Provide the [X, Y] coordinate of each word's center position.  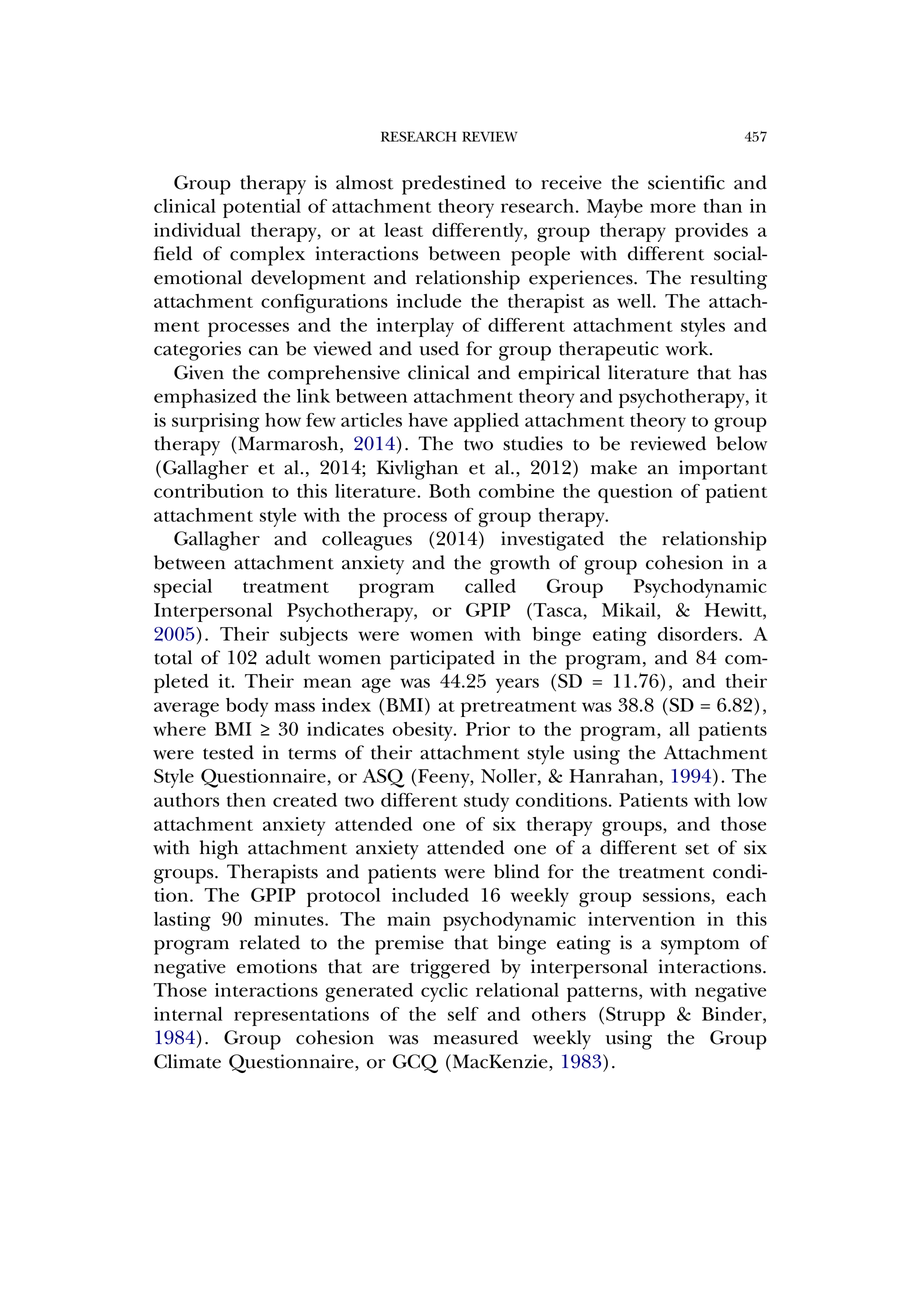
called [490, 586]
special [183, 588]
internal [188, 1014]
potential [262, 208]
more [673, 208]
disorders [699, 634]
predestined [454, 185]
